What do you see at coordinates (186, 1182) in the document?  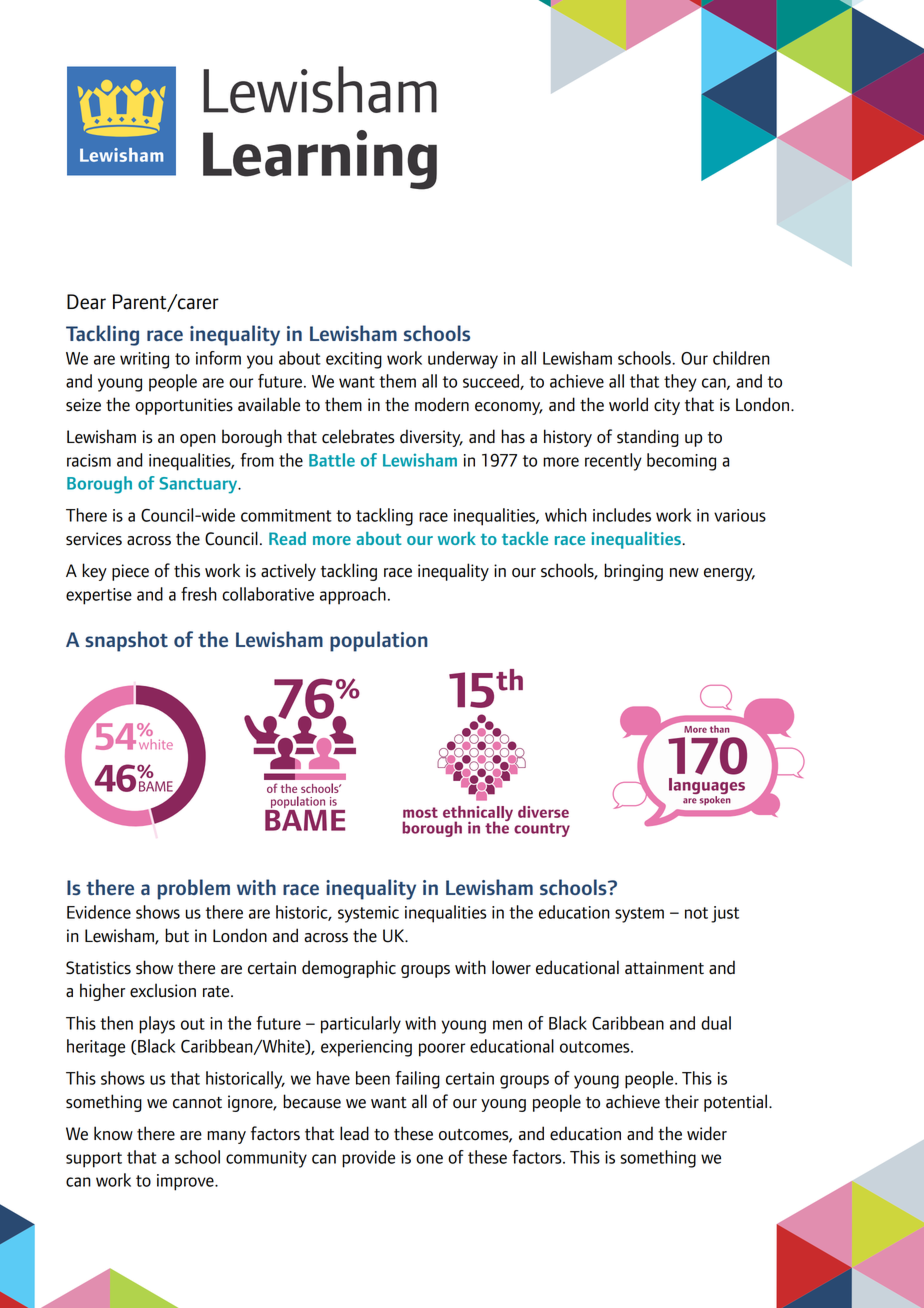 I see `improve` at bounding box center [186, 1182].
